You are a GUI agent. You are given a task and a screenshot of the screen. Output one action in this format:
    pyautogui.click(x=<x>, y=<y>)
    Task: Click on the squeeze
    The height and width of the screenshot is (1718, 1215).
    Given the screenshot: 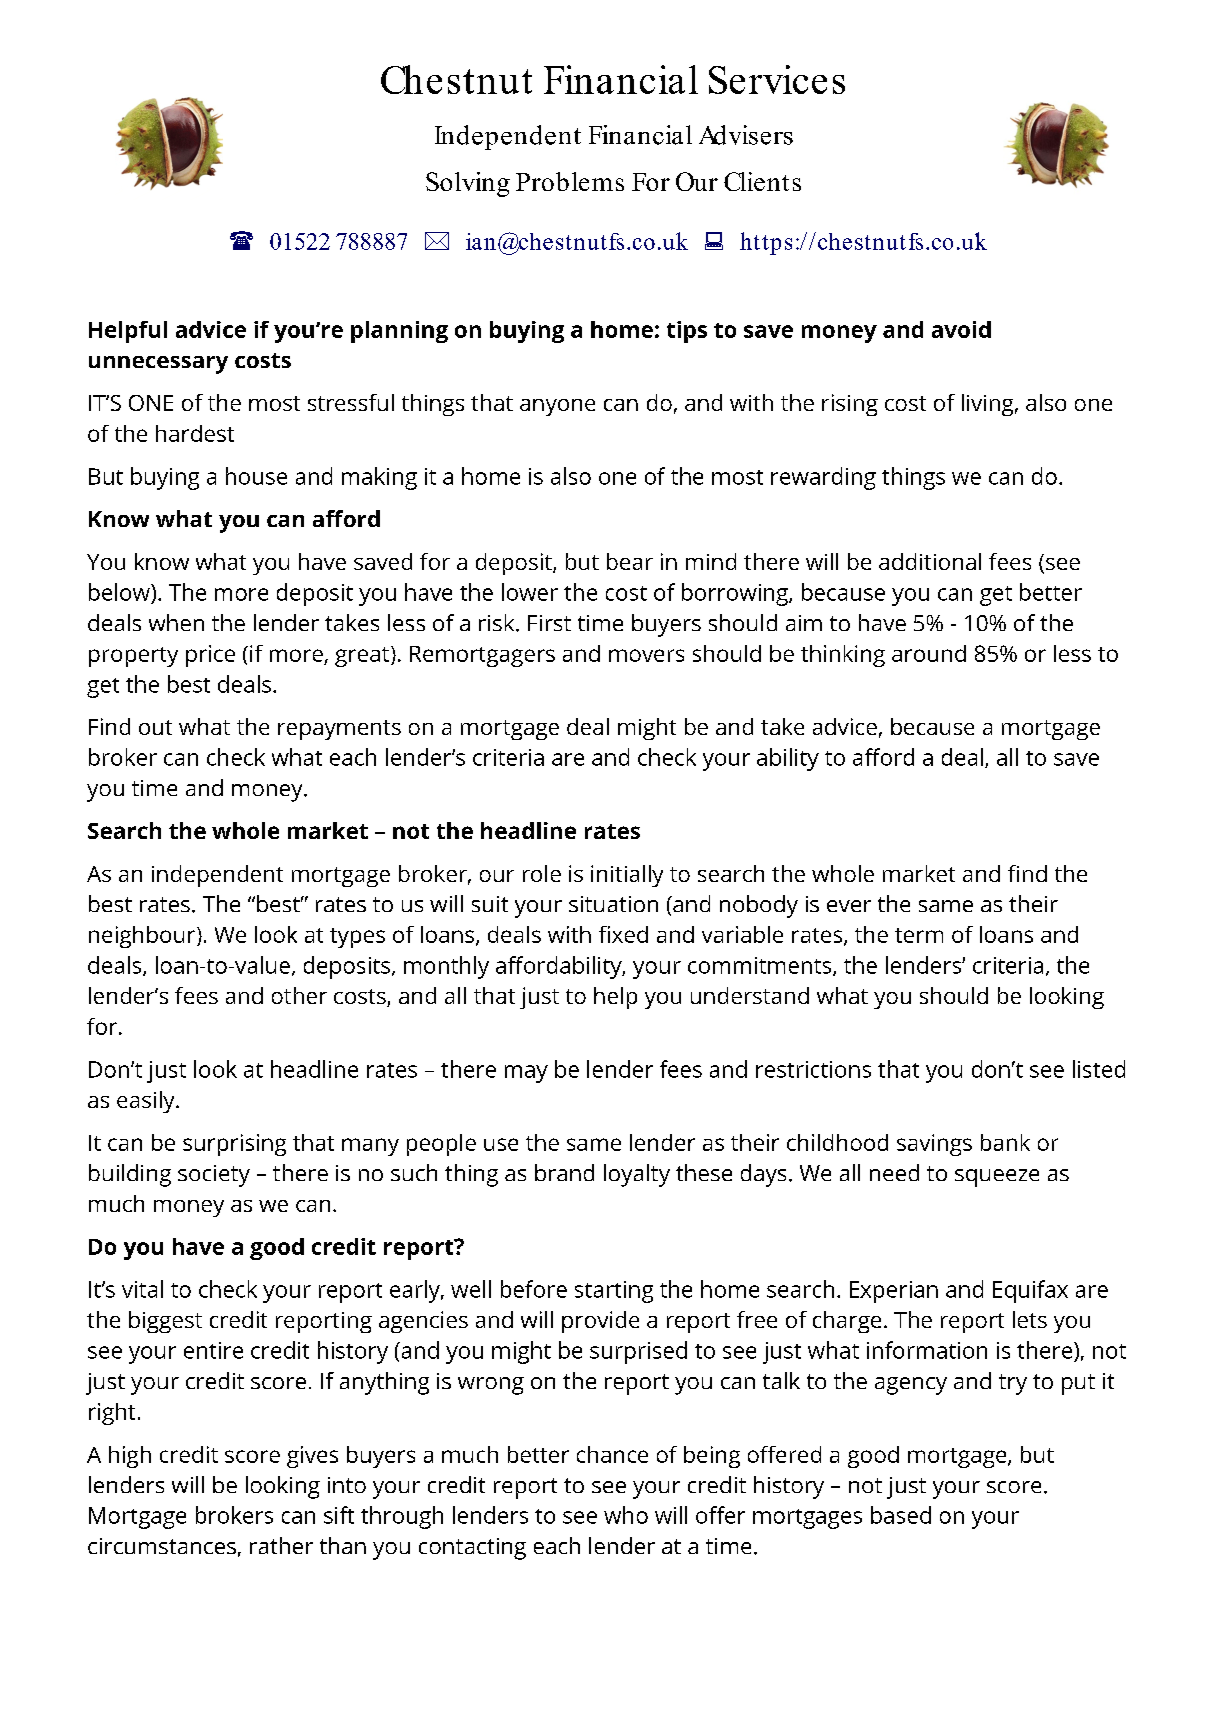 What is the action you would take?
    pyautogui.click(x=997, y=1178)
